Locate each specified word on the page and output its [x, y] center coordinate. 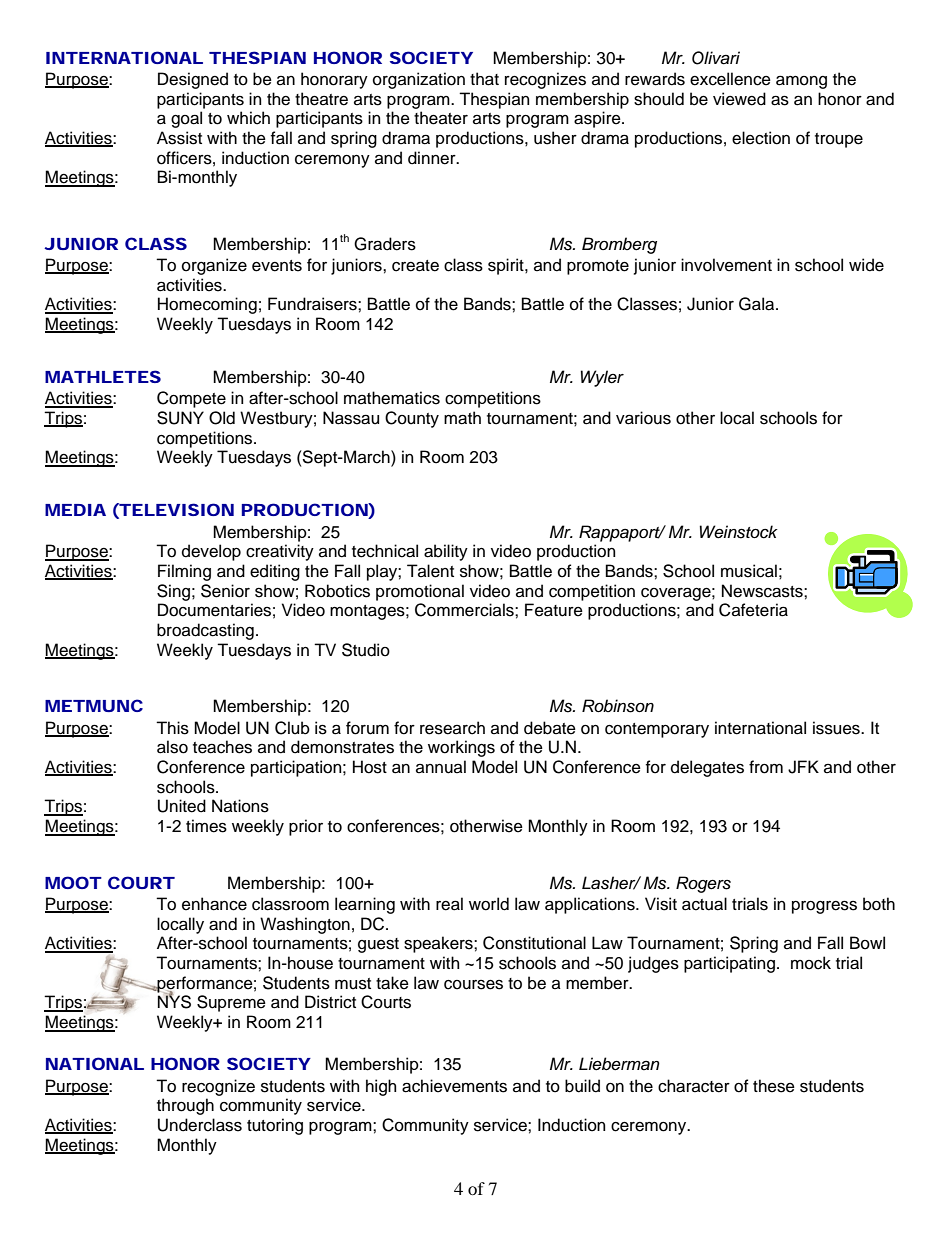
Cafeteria [753, 610]
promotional [420, 592]
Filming [184, 572]
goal [186, 119]
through [185, 1106]
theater [441, 118]
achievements [454, 1086]
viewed [739, 99]
